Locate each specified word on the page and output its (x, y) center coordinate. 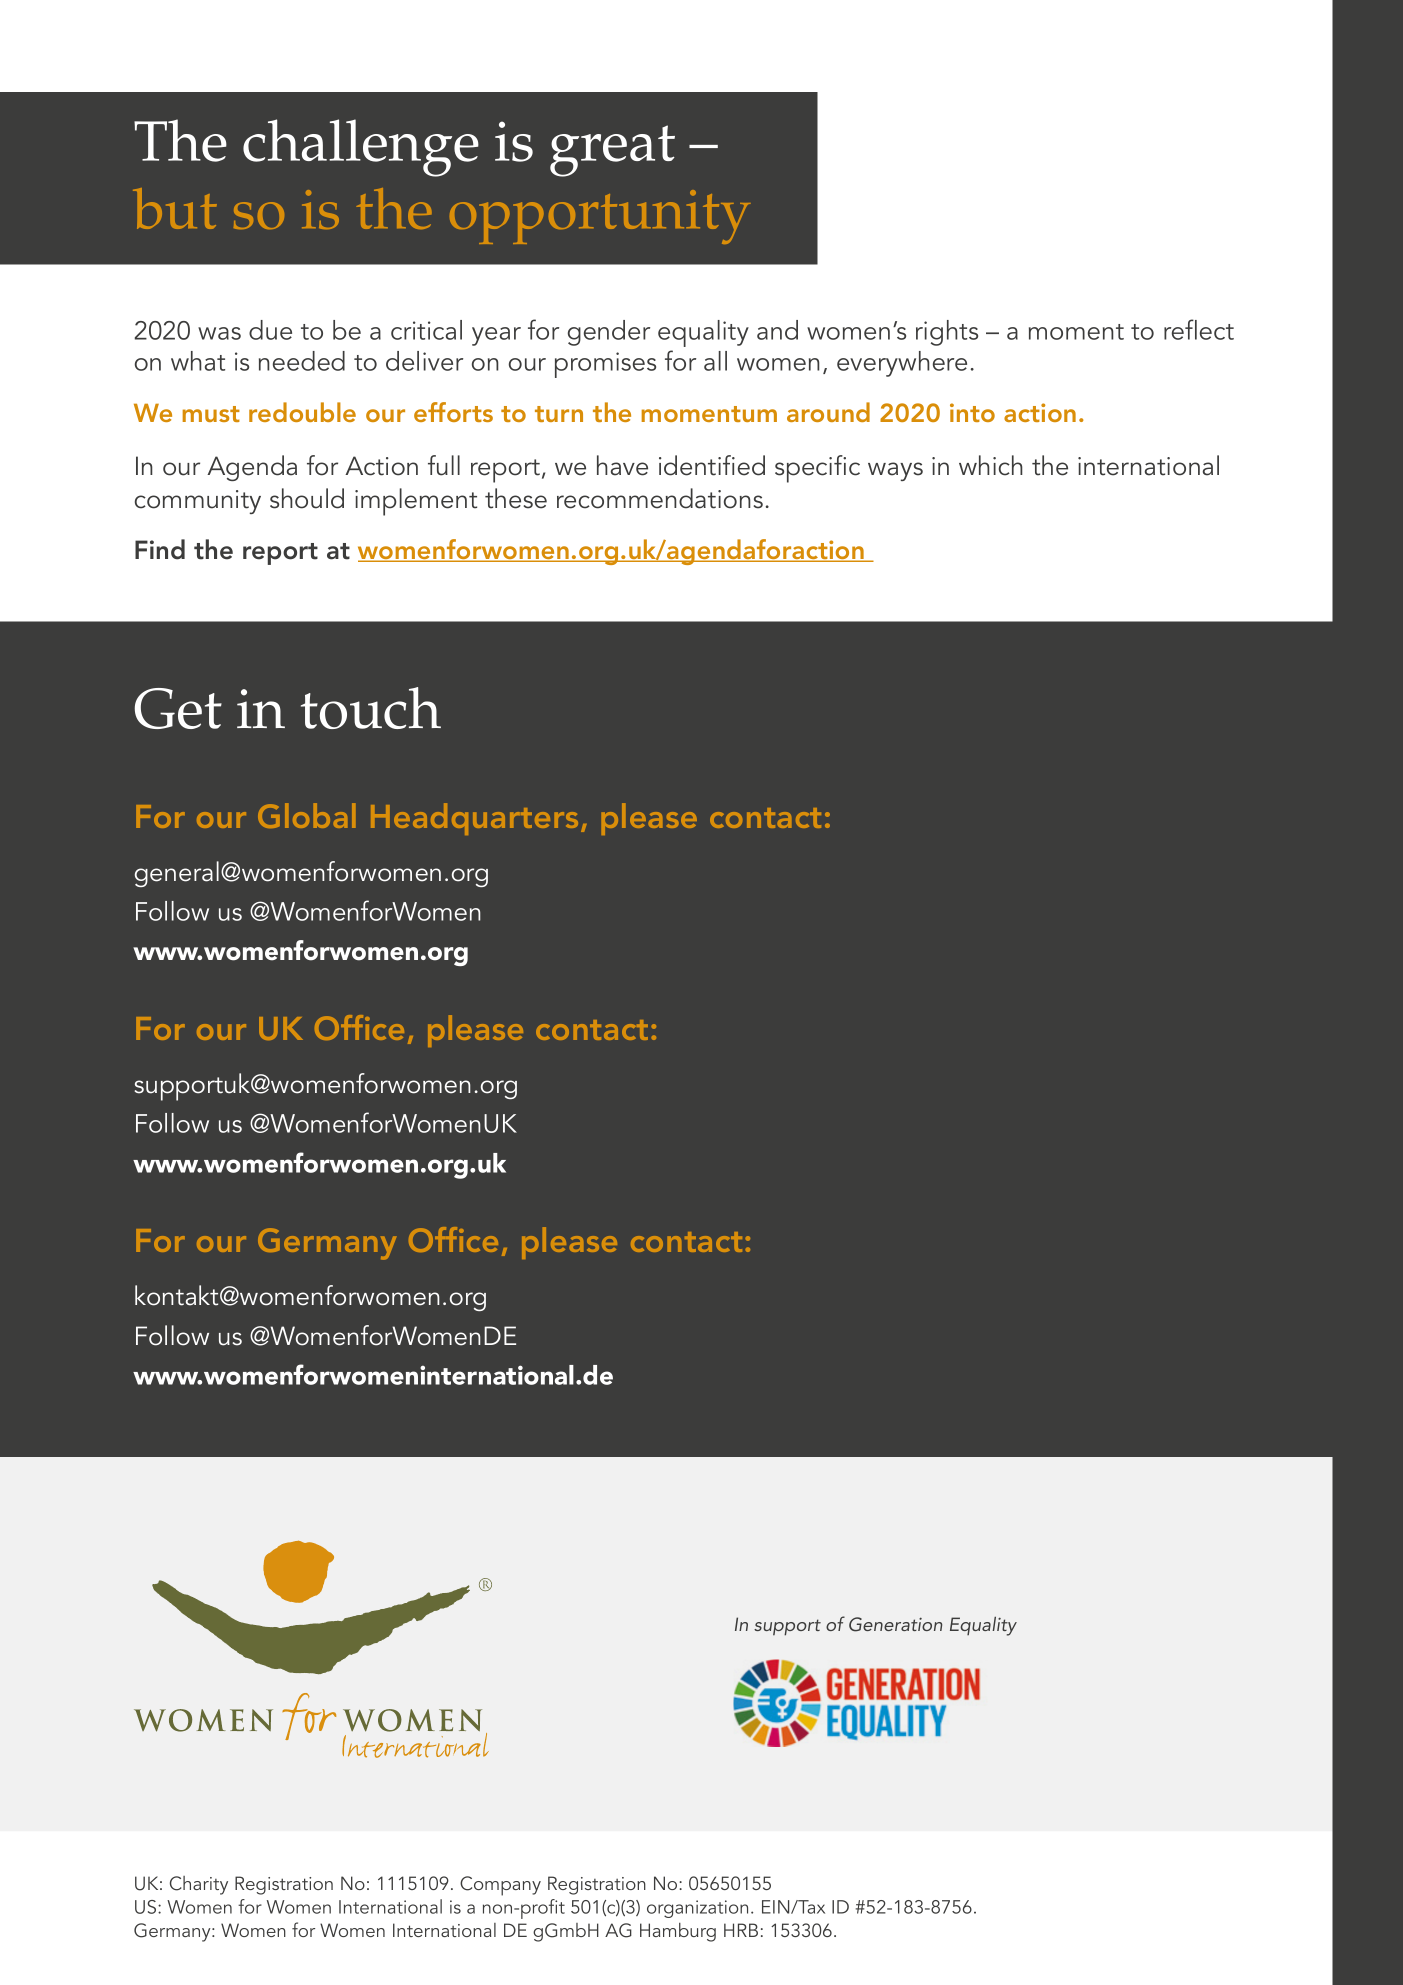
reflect (1199, 329)
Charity (199, 1885)
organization (697, 1909)
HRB (741, 1930)
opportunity (600, 217)
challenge (361, 148)
